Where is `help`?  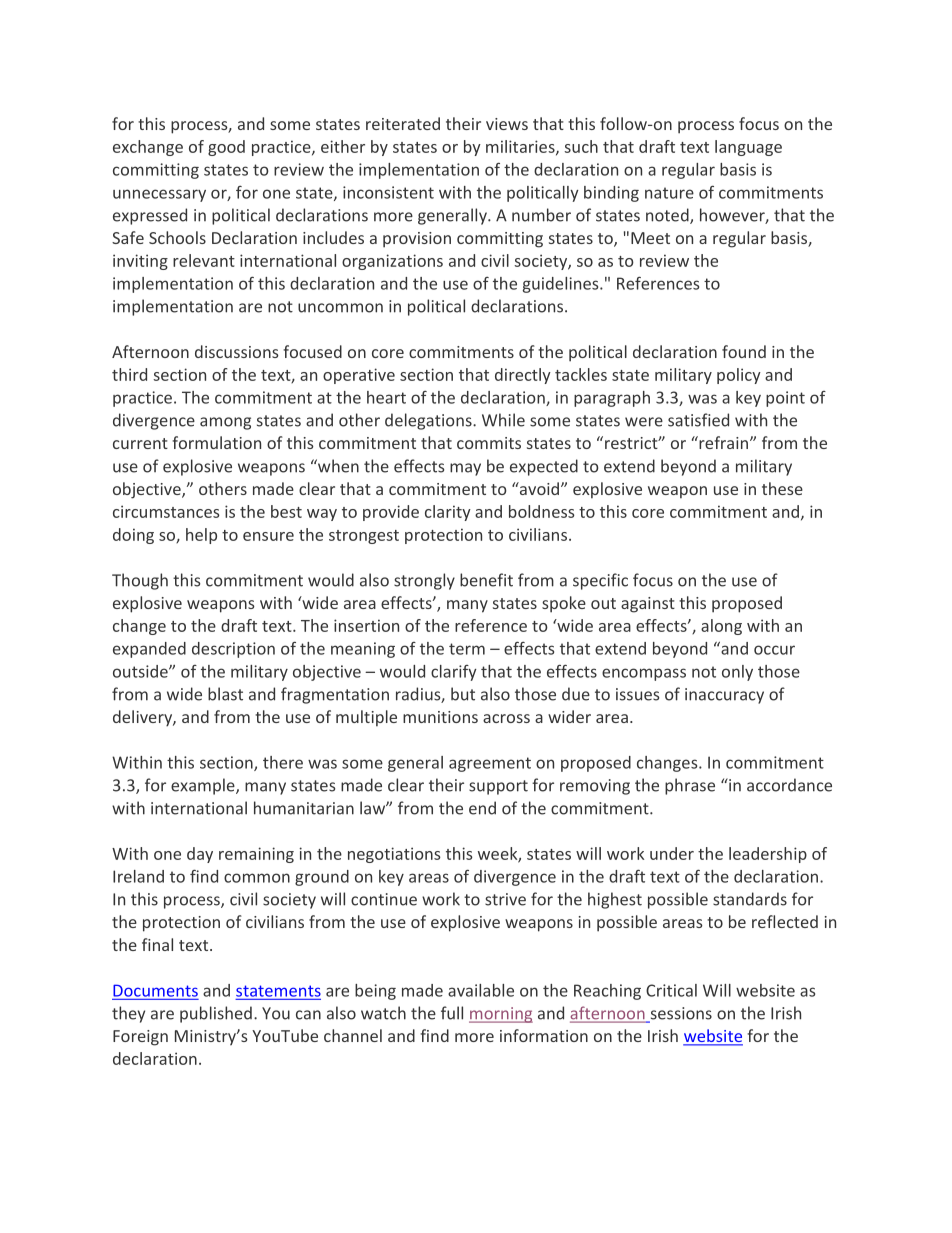
help is located at coordinates (201, 536).
